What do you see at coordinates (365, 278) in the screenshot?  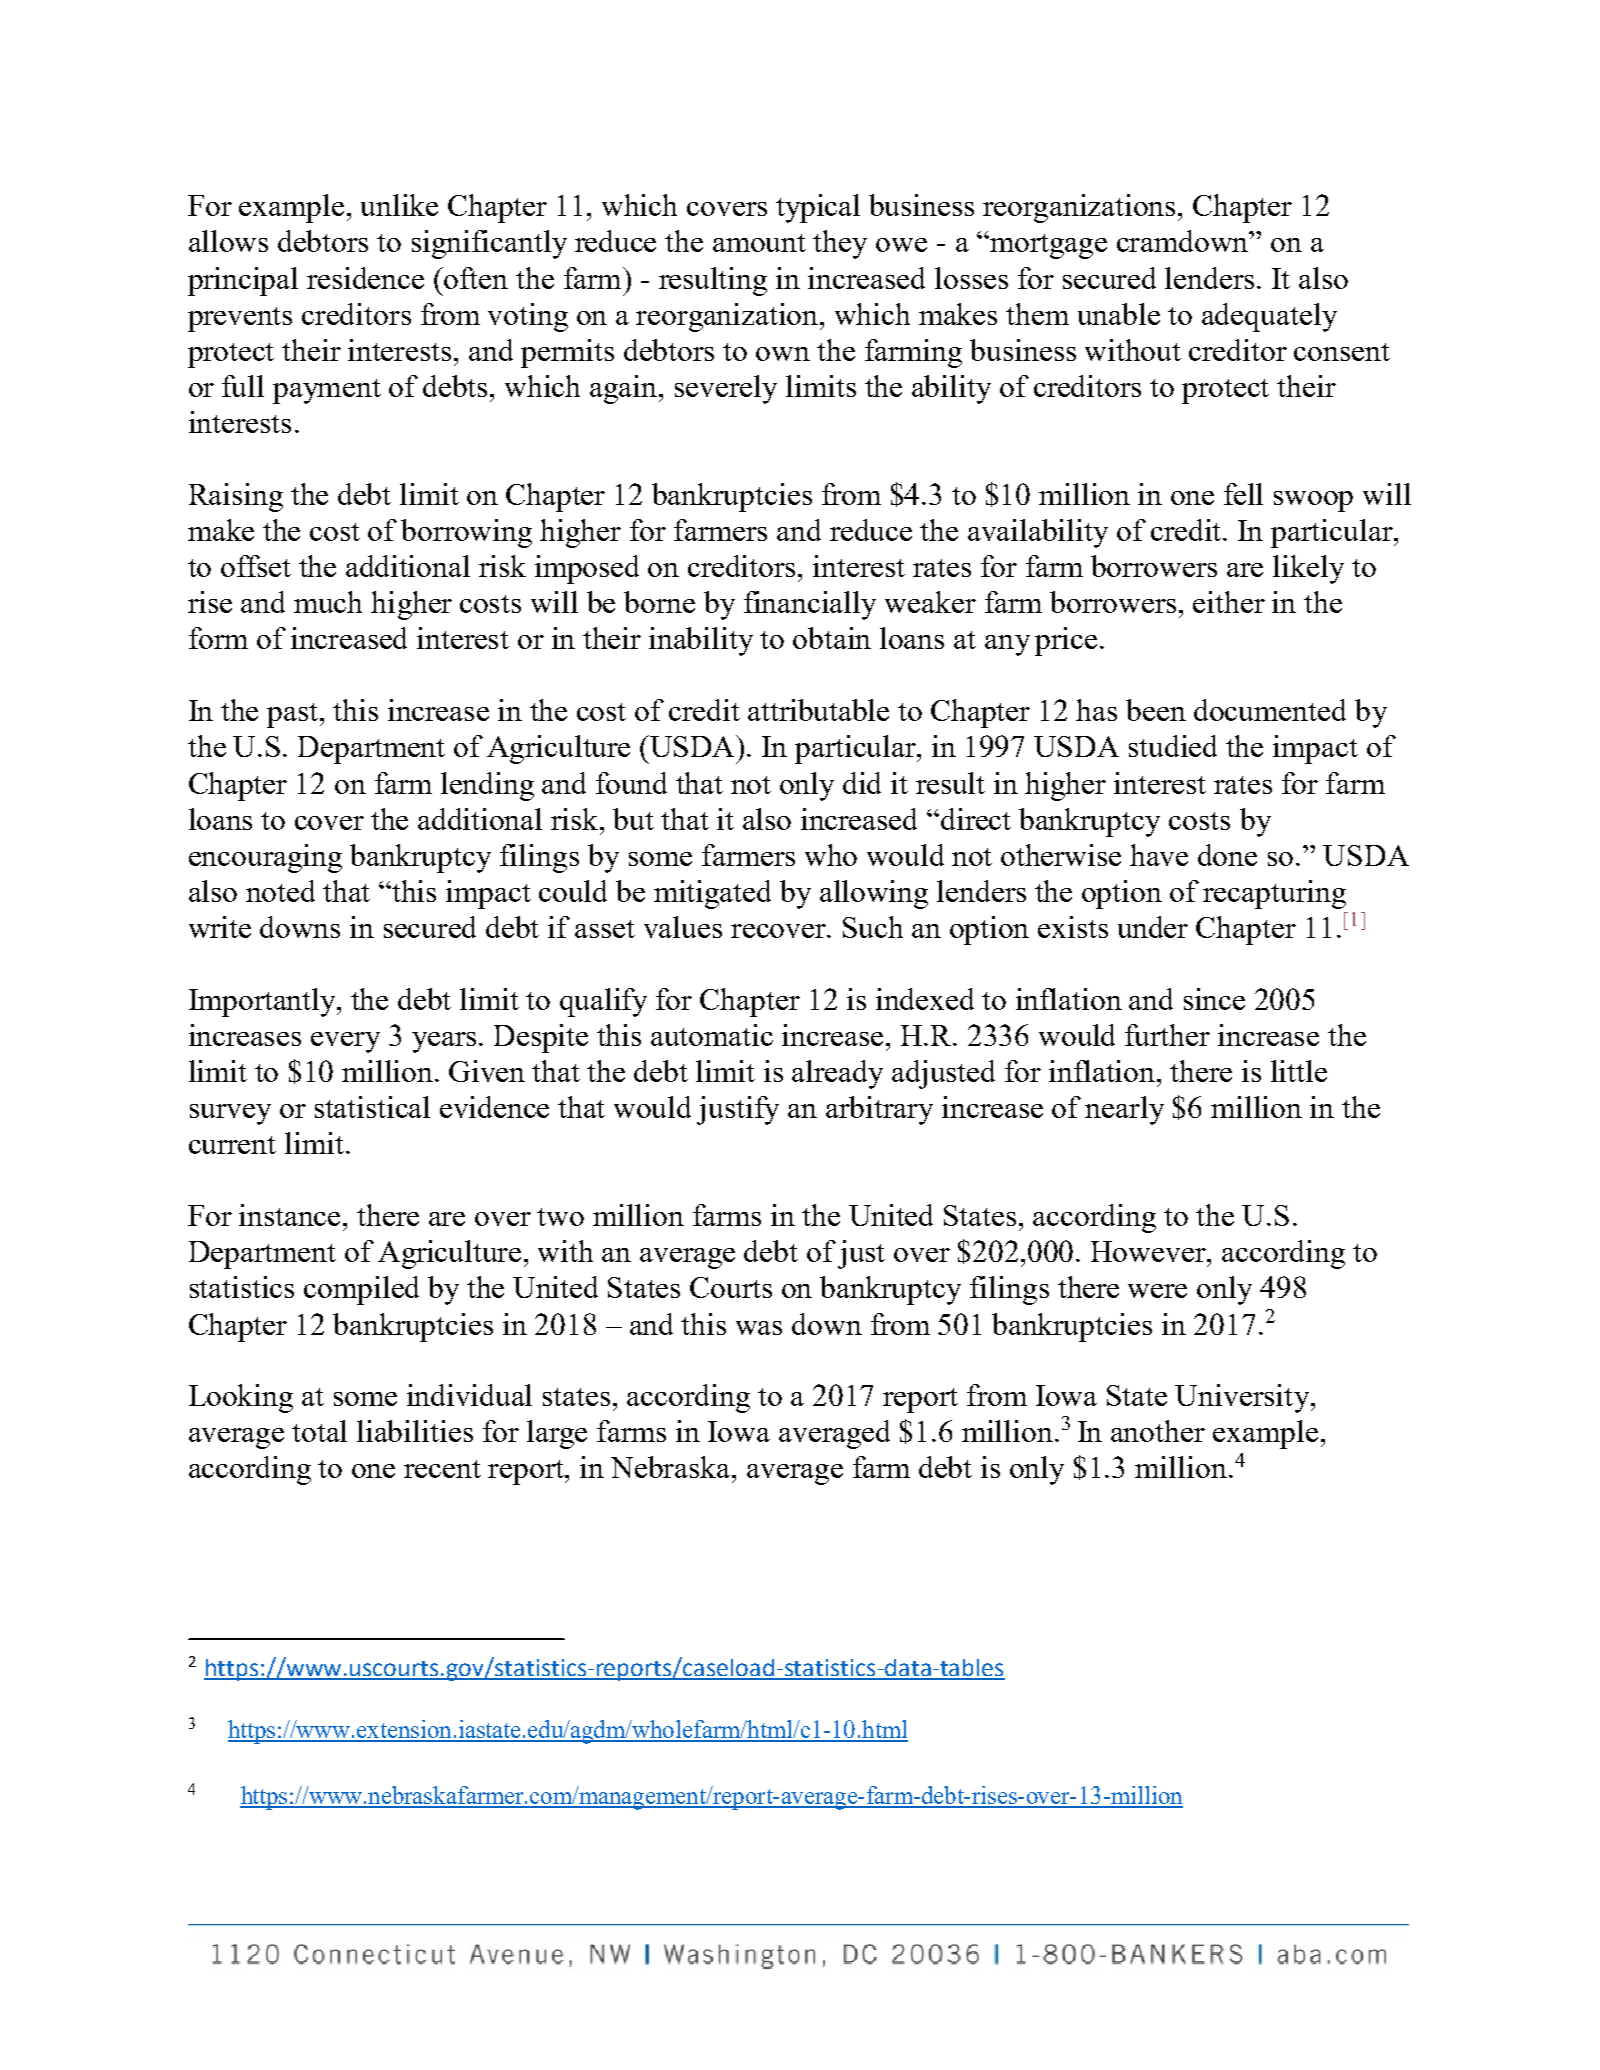 I see `residence` at bounding box center [365, 278].
